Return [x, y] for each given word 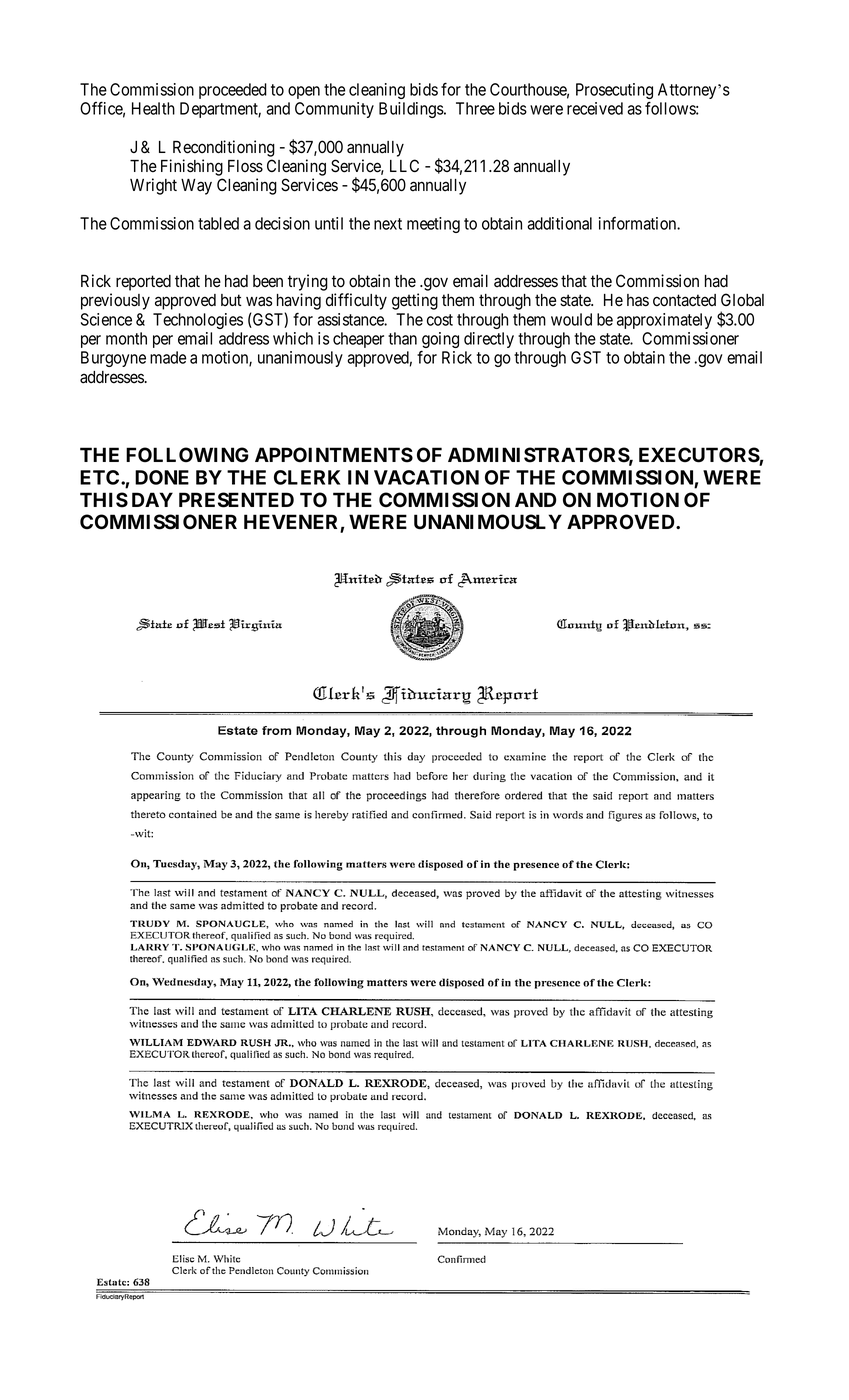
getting [415, 301]
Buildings [412, 110]
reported [143, 283]
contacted [684, 300]
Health [153, 108]
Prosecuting [614, 92]
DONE [162, 477]
